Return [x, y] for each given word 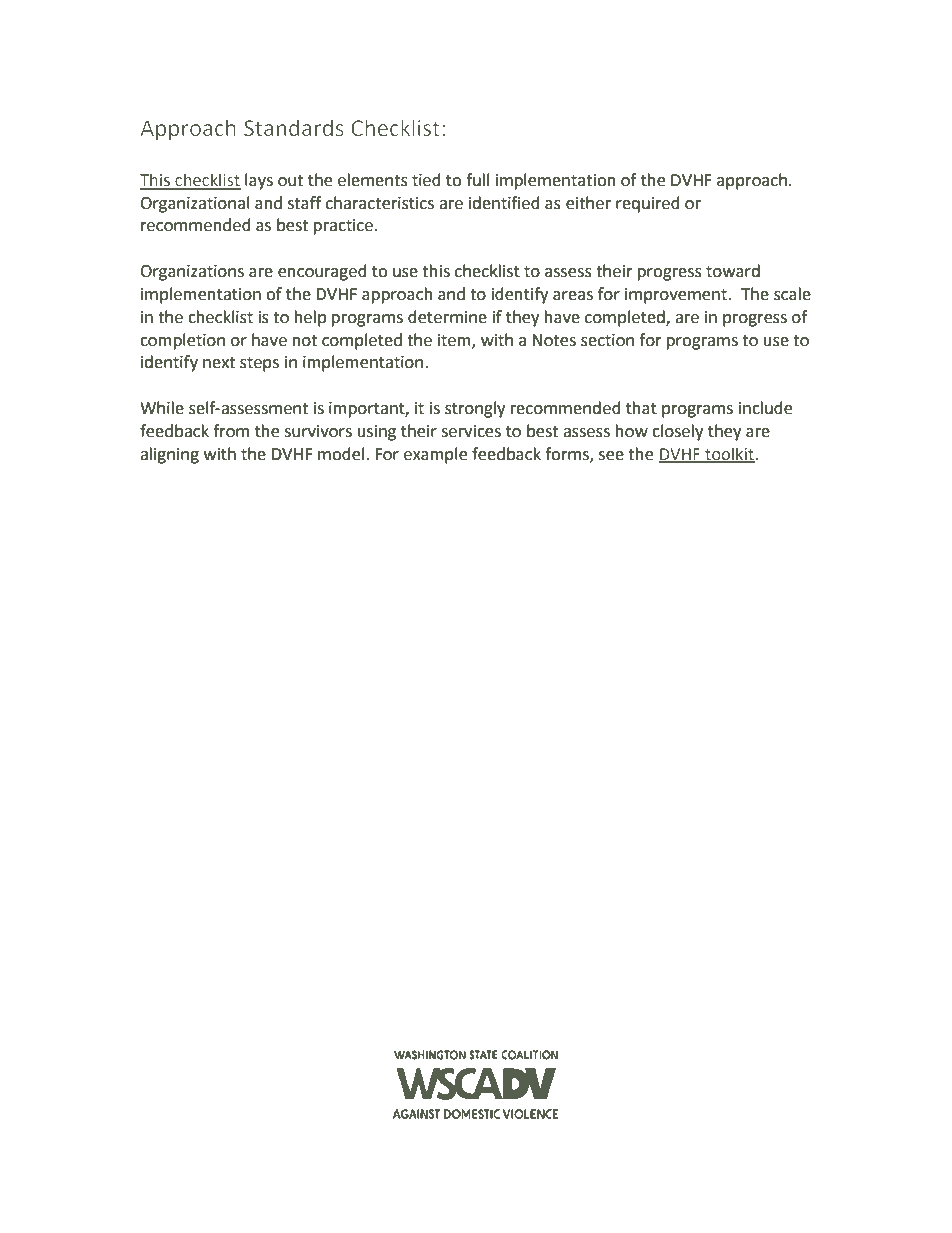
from [231, 431]
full [477, 180]
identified [504, 203]
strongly [475, 409]
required [648, 204]
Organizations [192, 273]
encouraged [322, 272]
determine [447, 317]
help [310, 318]
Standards [293, 127]
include [765, 408]
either [588, 203]
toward [733, 271]
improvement [677, 296]
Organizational [195, 204]
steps [259, 364]
